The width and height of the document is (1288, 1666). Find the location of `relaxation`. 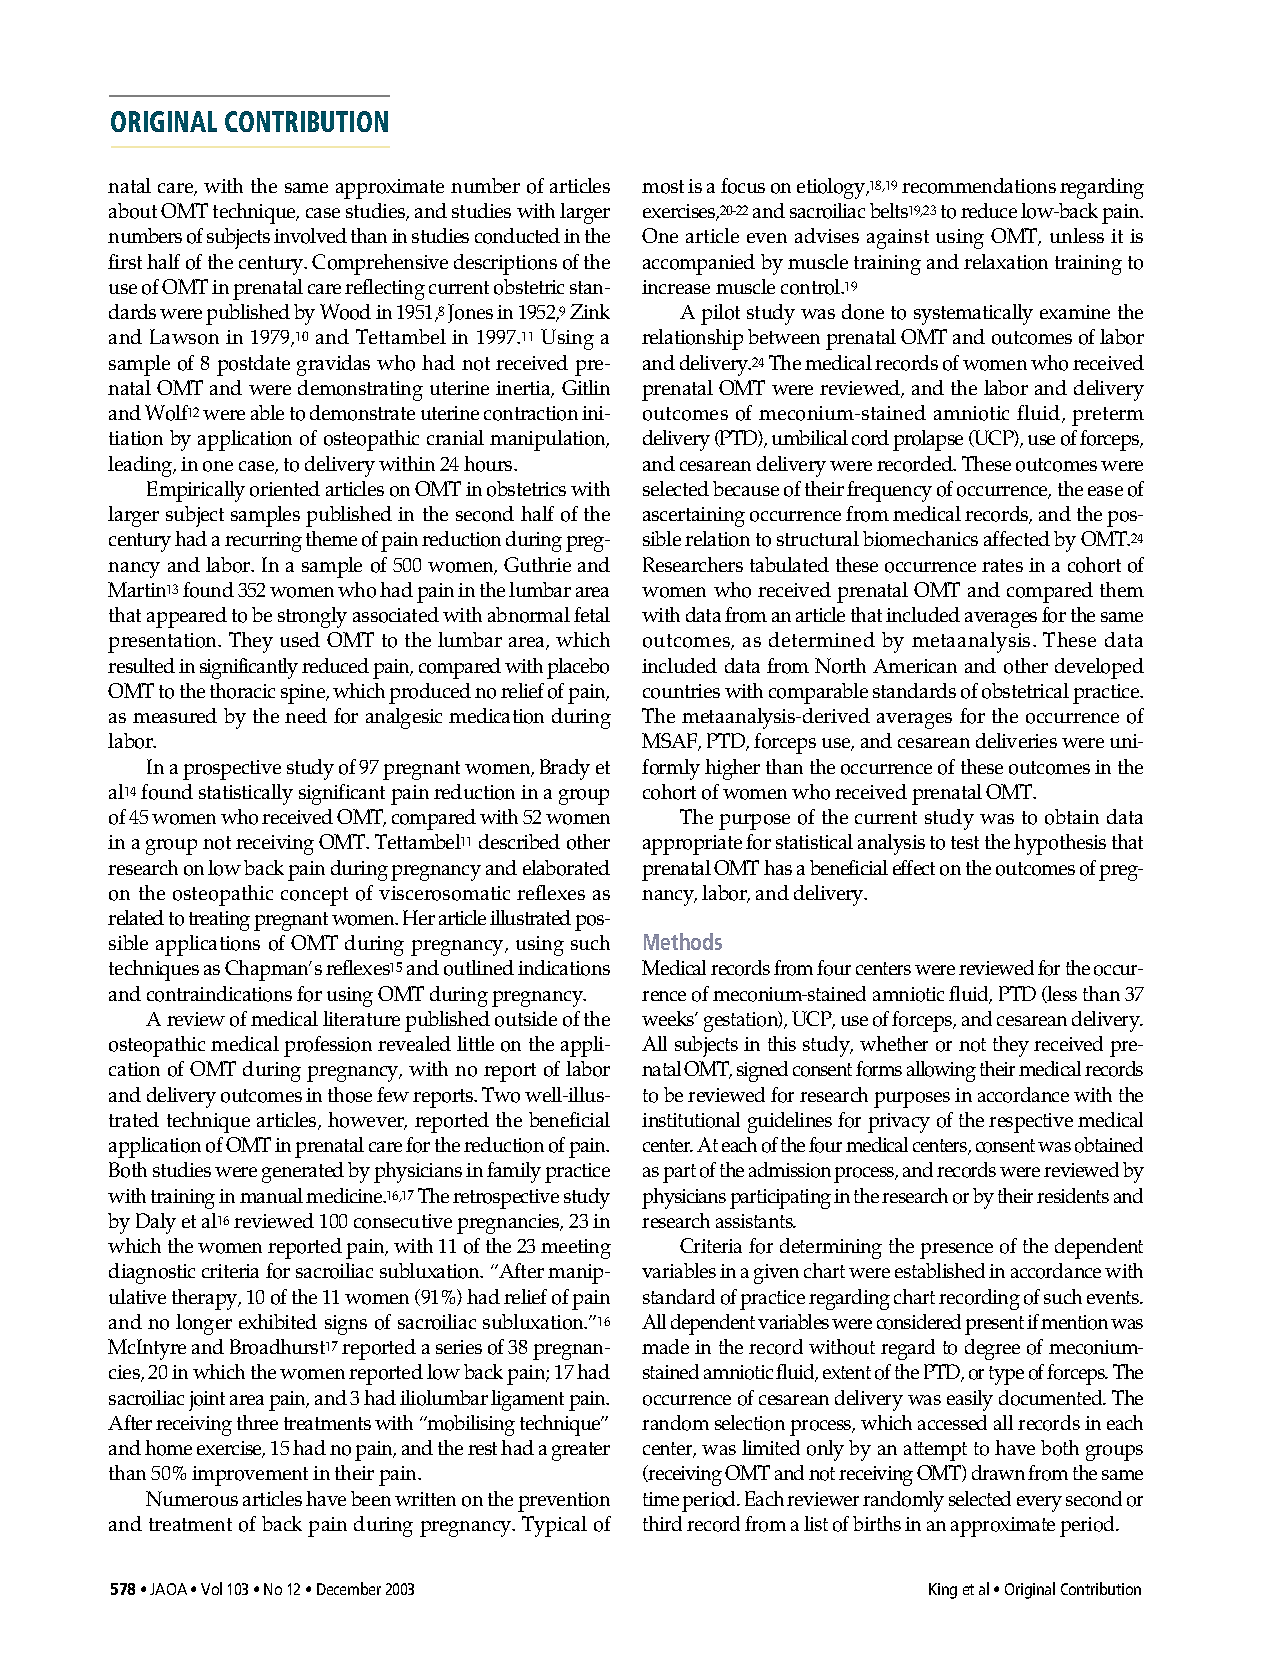

relaxation is located at coordinates (1006, 262).
